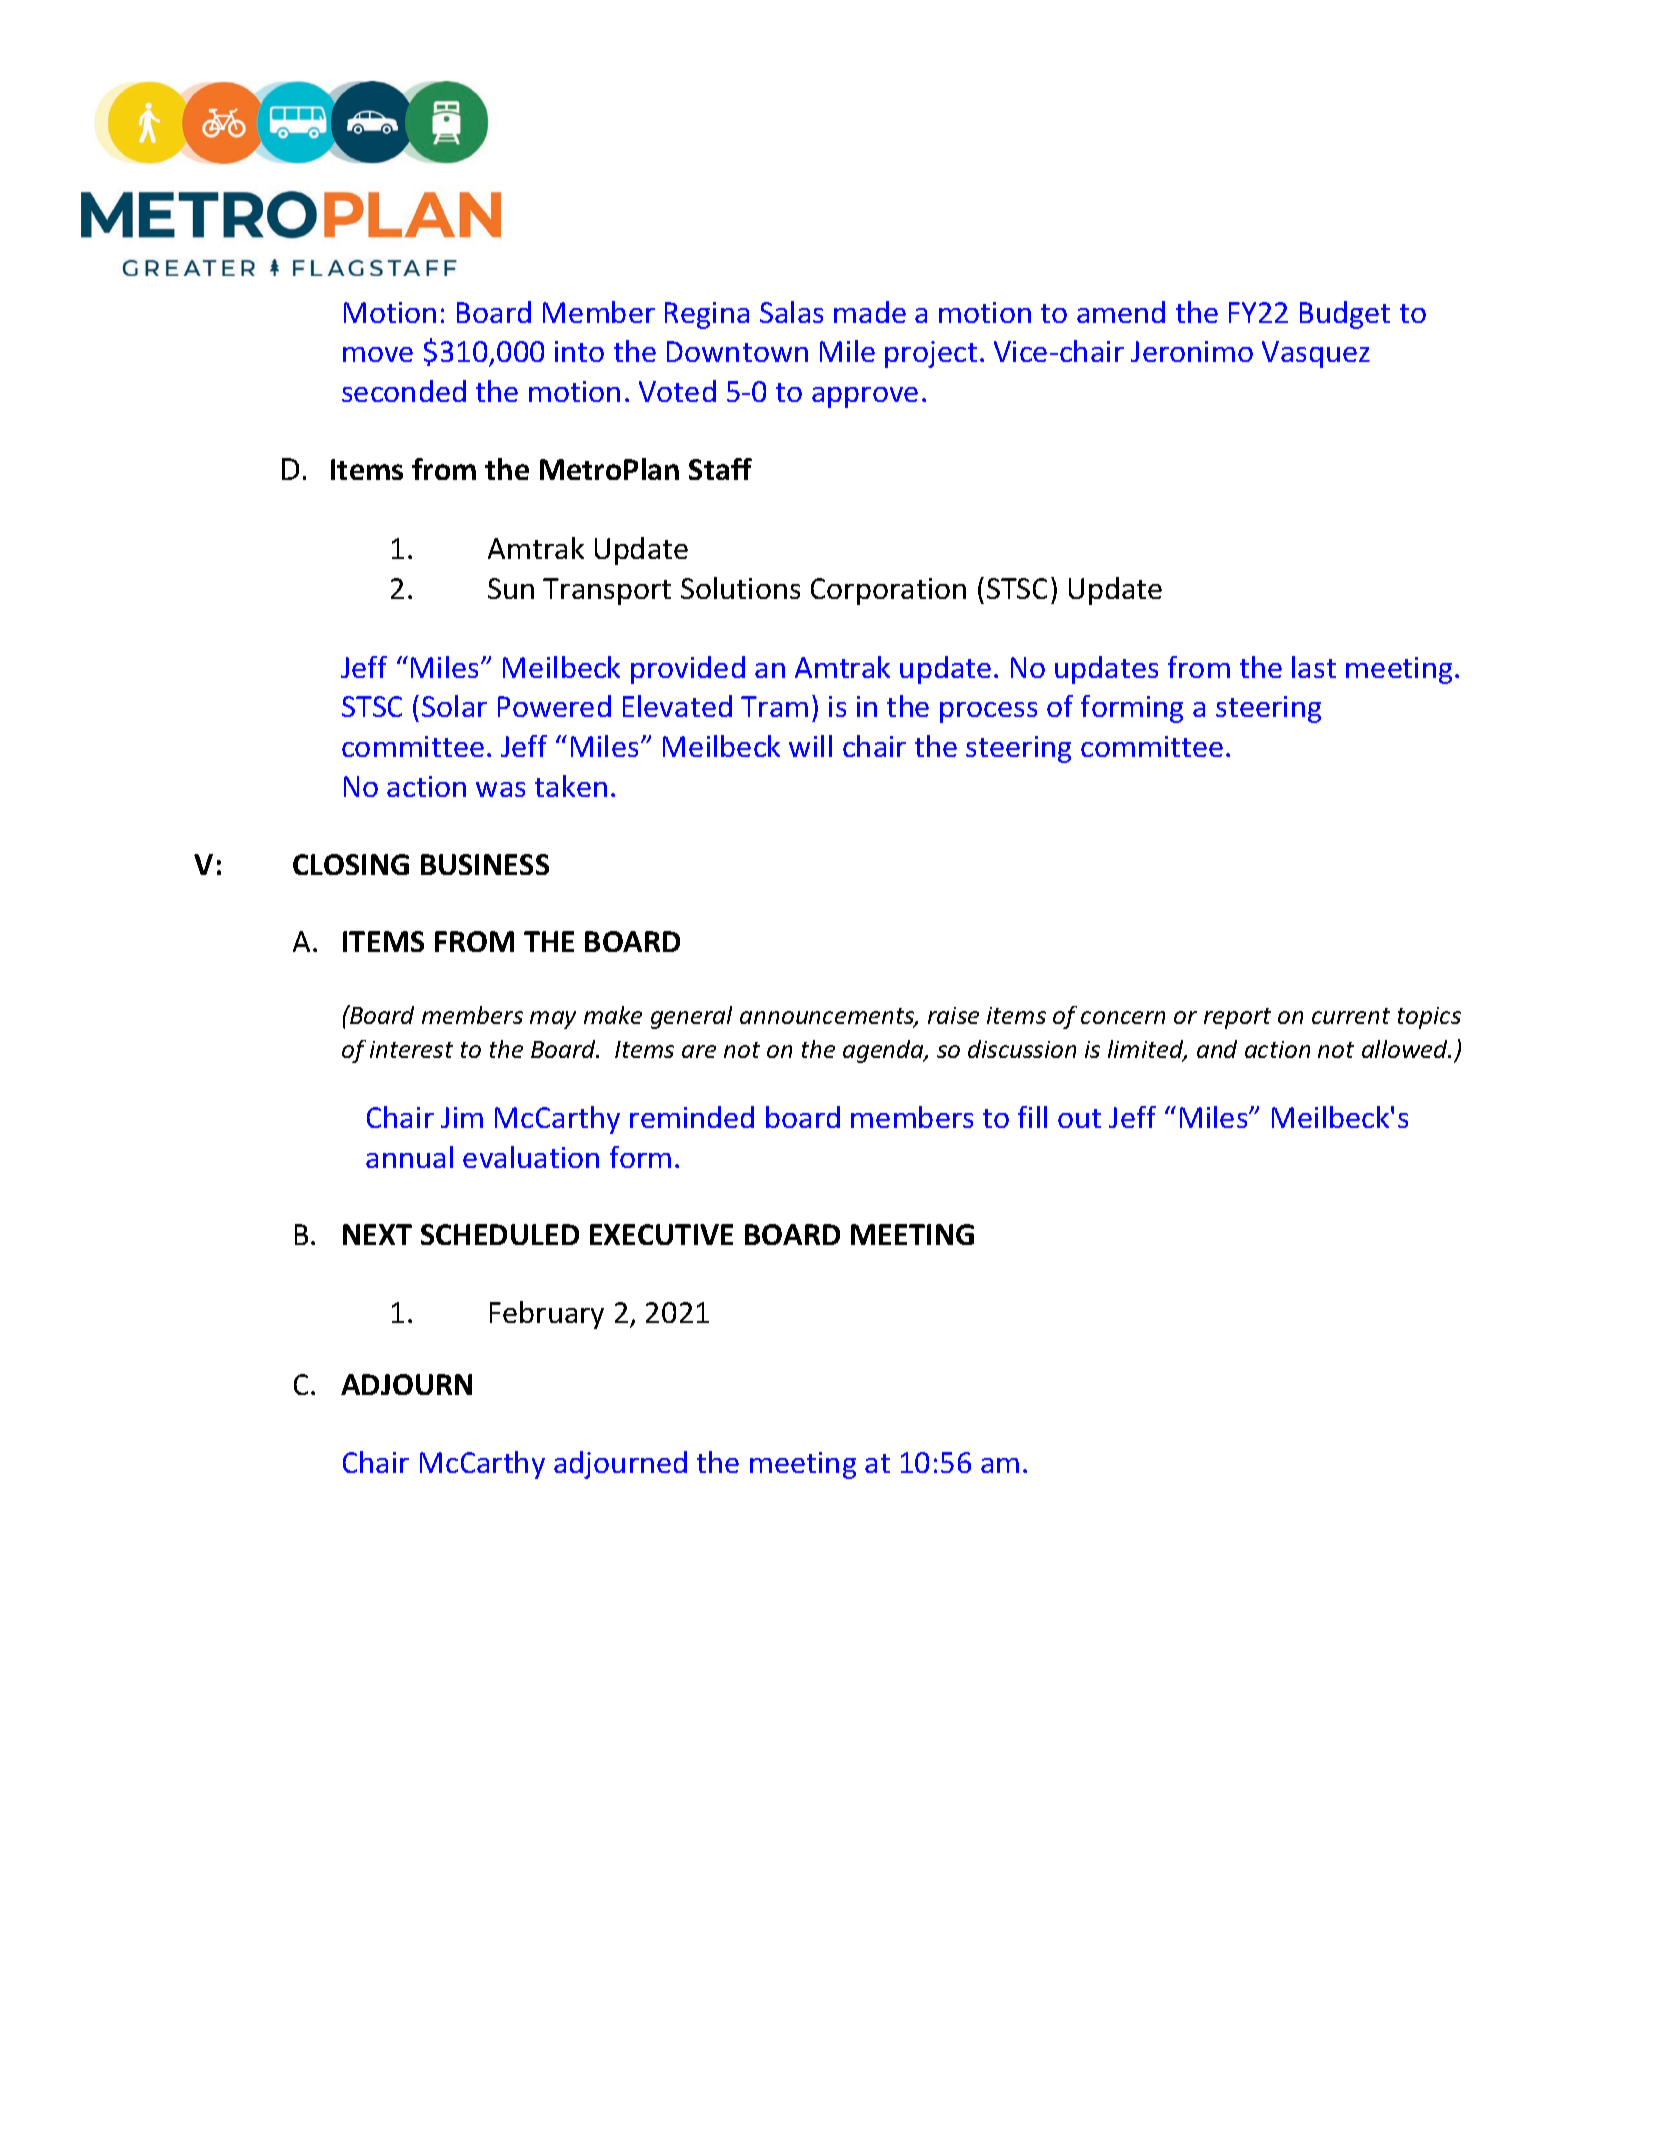 The width and height of the screenshot is (1657, 2144). I want to click on Solar, so click(454, 706).
